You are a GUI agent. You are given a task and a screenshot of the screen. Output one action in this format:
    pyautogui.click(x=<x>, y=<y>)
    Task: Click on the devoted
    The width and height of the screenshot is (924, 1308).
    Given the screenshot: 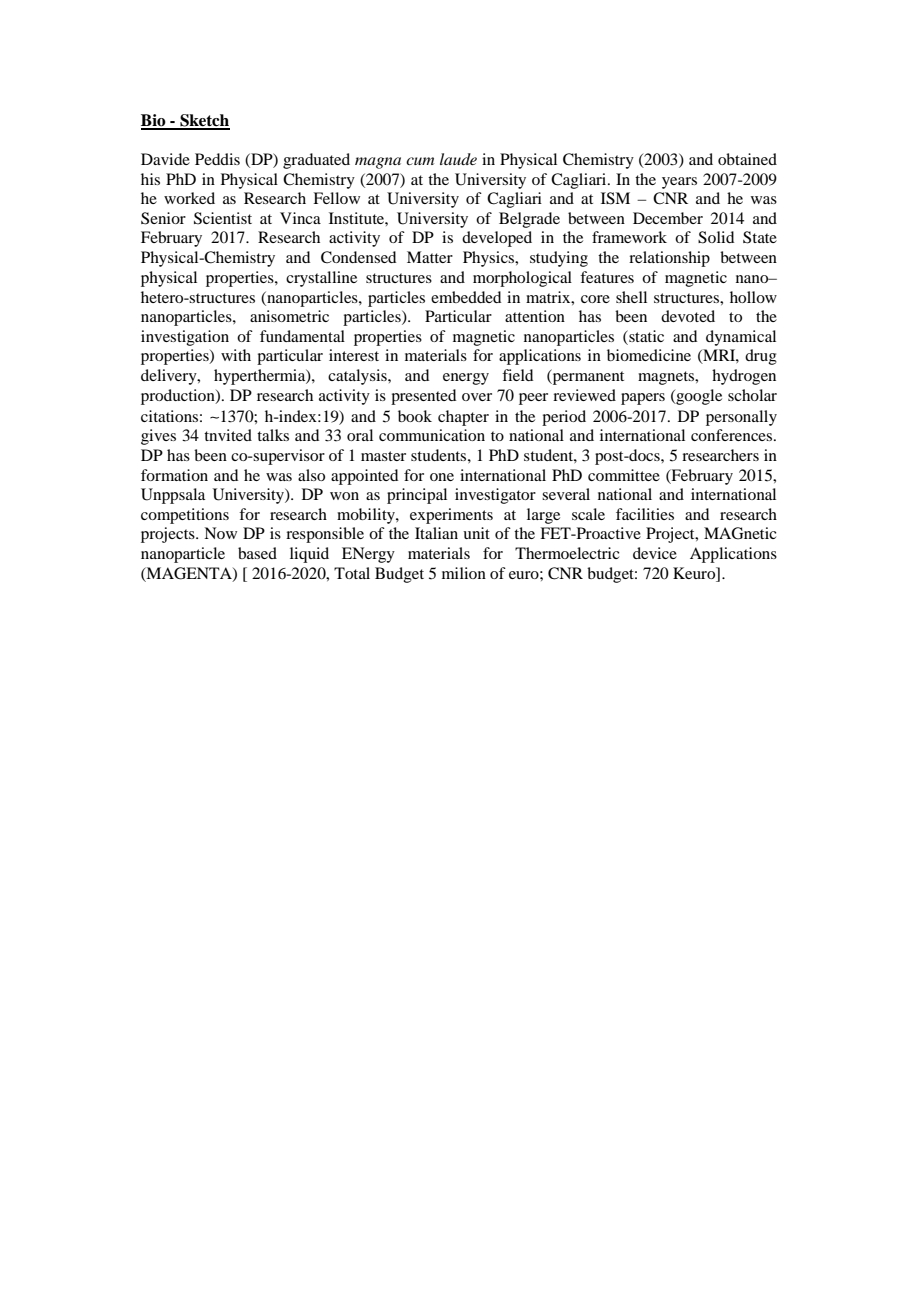 What is the action you would take?
    pyautogui.click(x=688, y=316)
